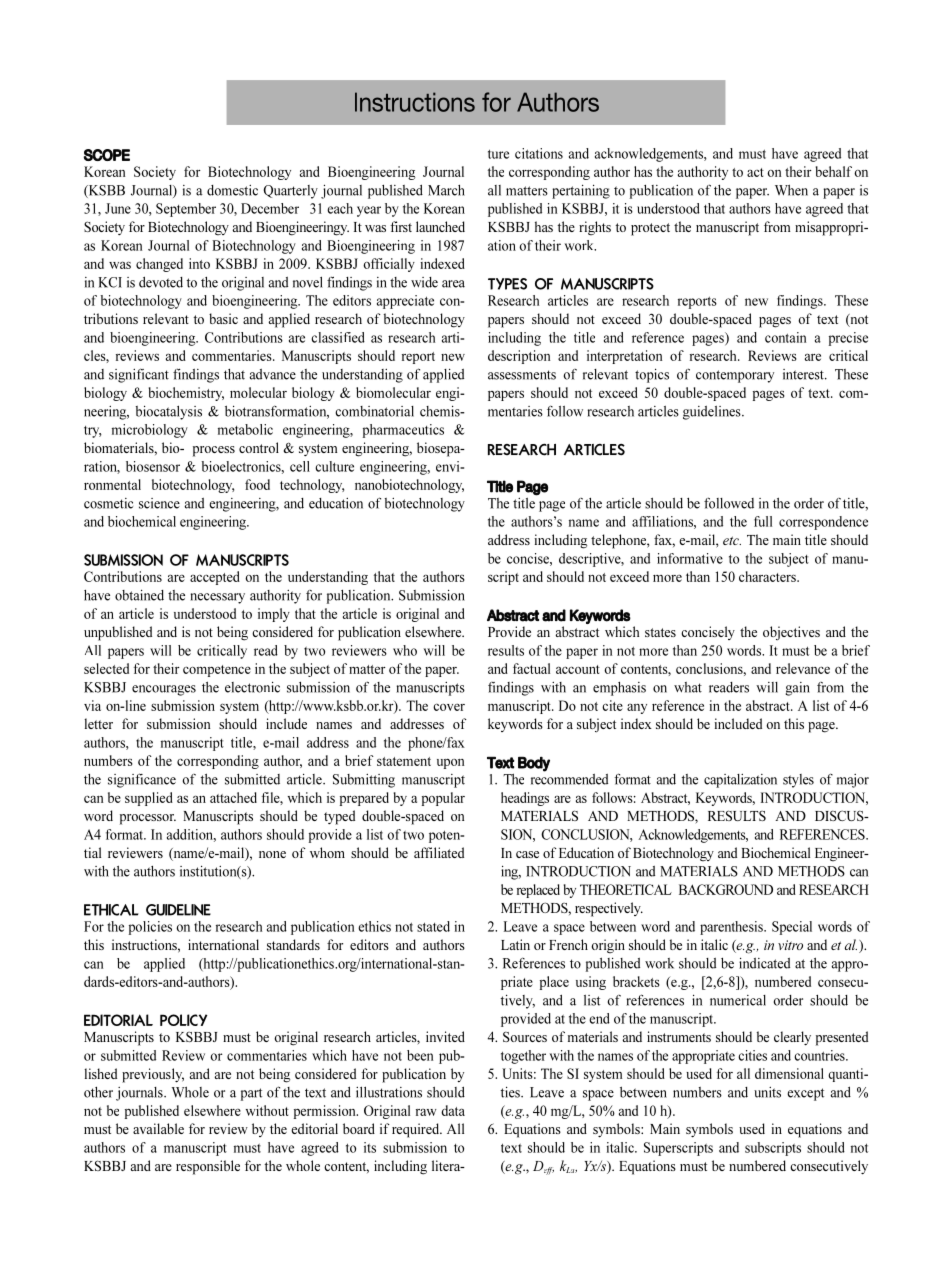 The width and height of the screenshot is (952, 1271). What do you see at coordinates (217, 671) in the screenshot?
I see `competence` at bounding box center [217, 671].
